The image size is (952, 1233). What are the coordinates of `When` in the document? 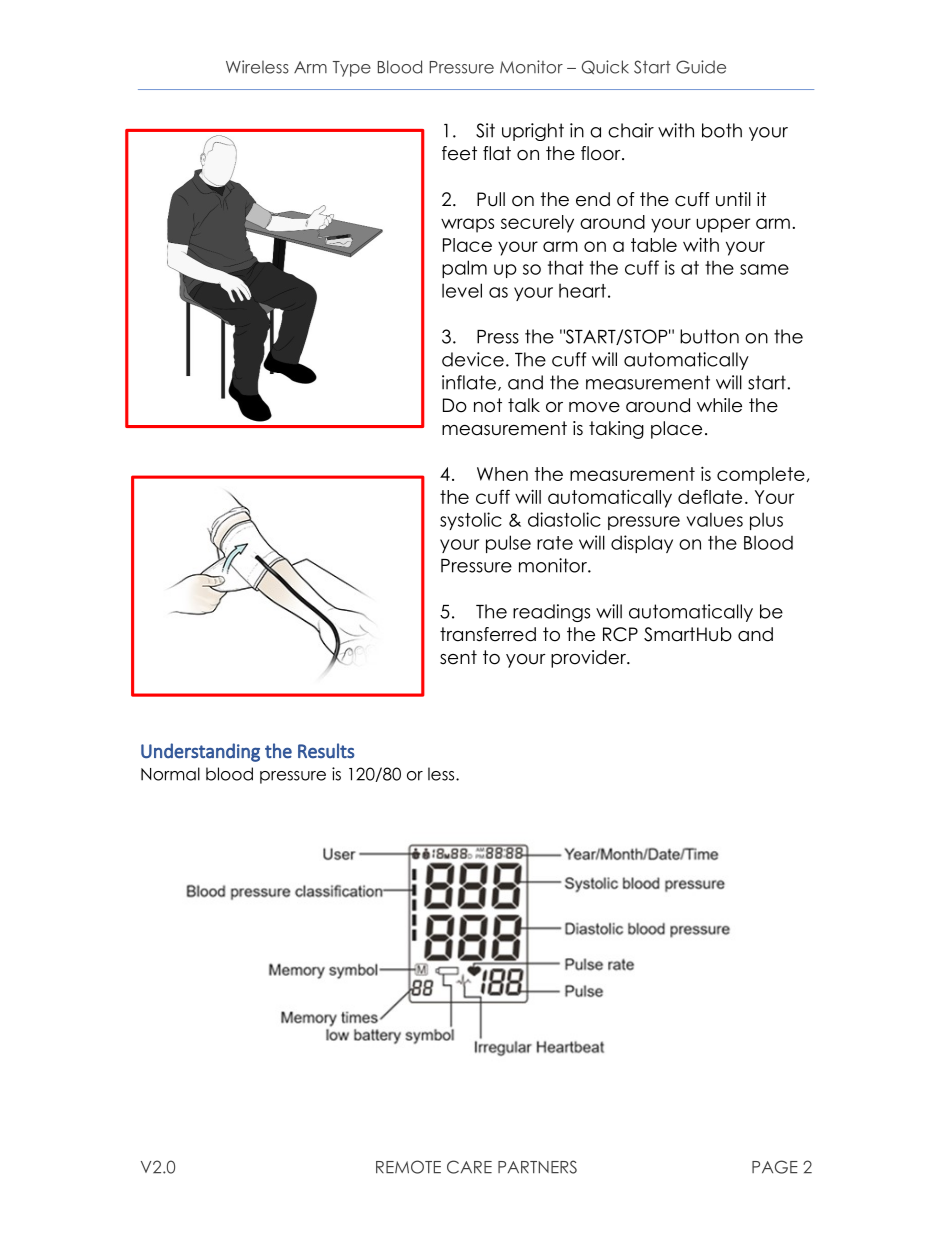 It's located at (502, 474).
